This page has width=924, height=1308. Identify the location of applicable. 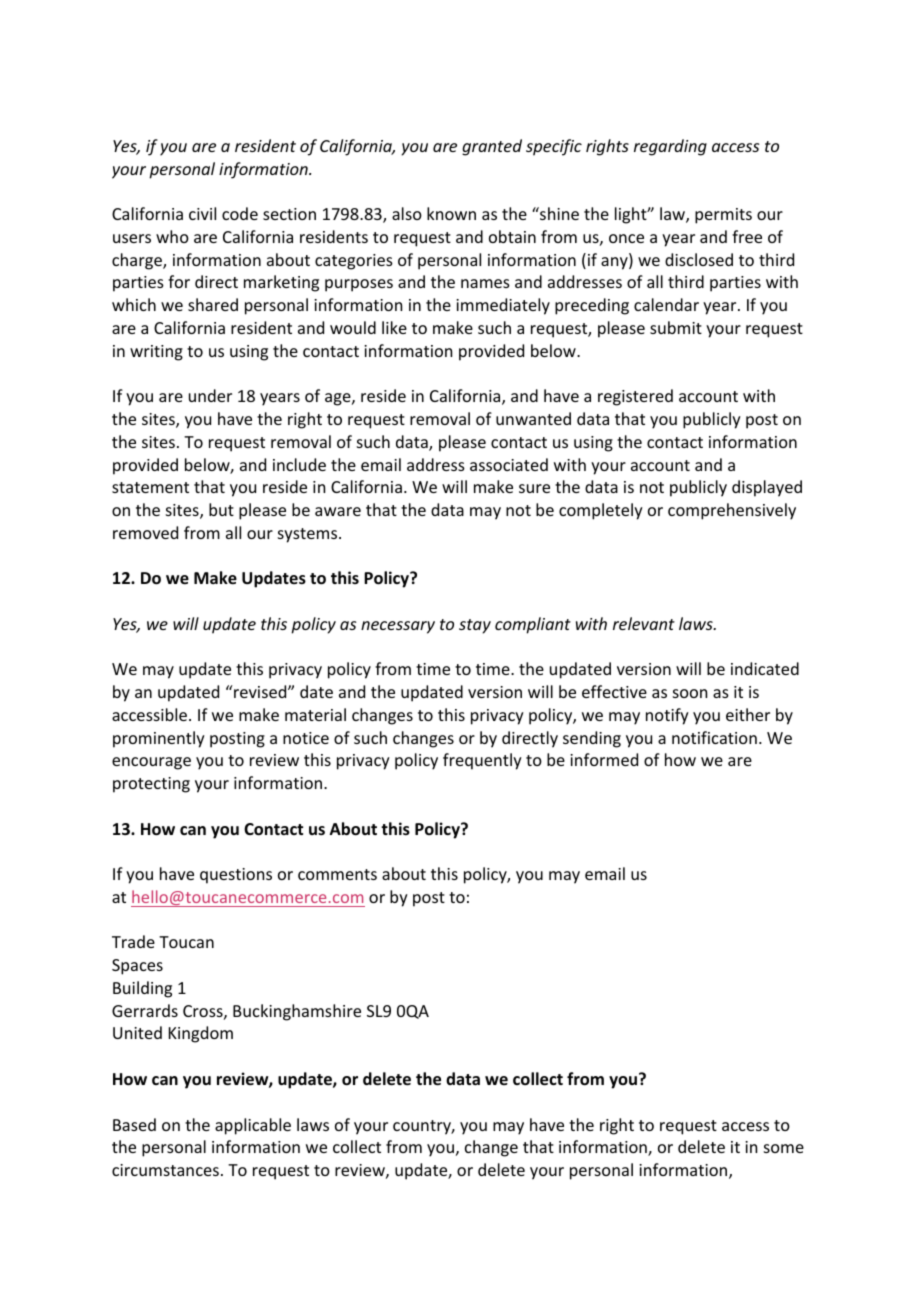
(253, 1126).
